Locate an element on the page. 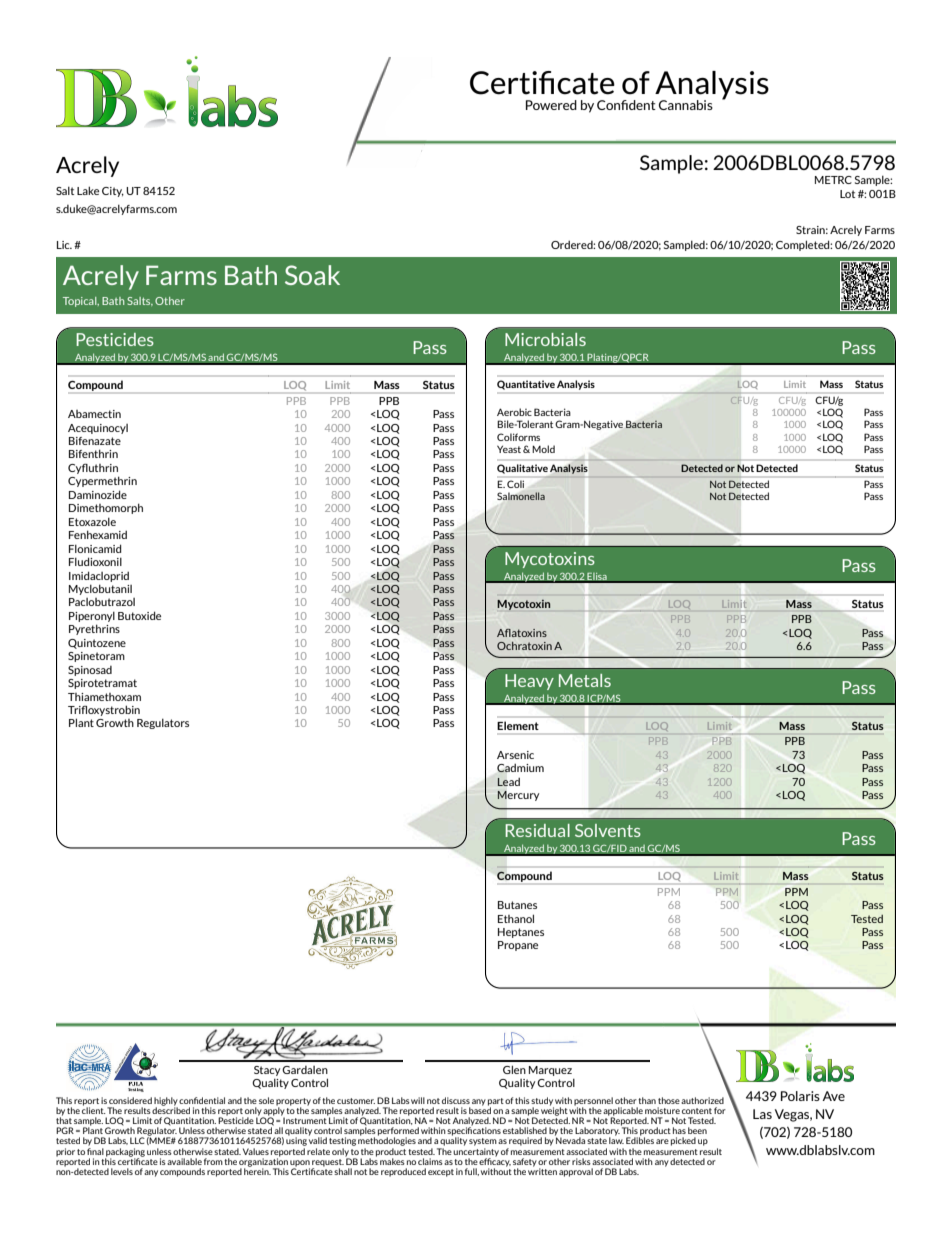  Metals is located at coordinates (585, 680).
